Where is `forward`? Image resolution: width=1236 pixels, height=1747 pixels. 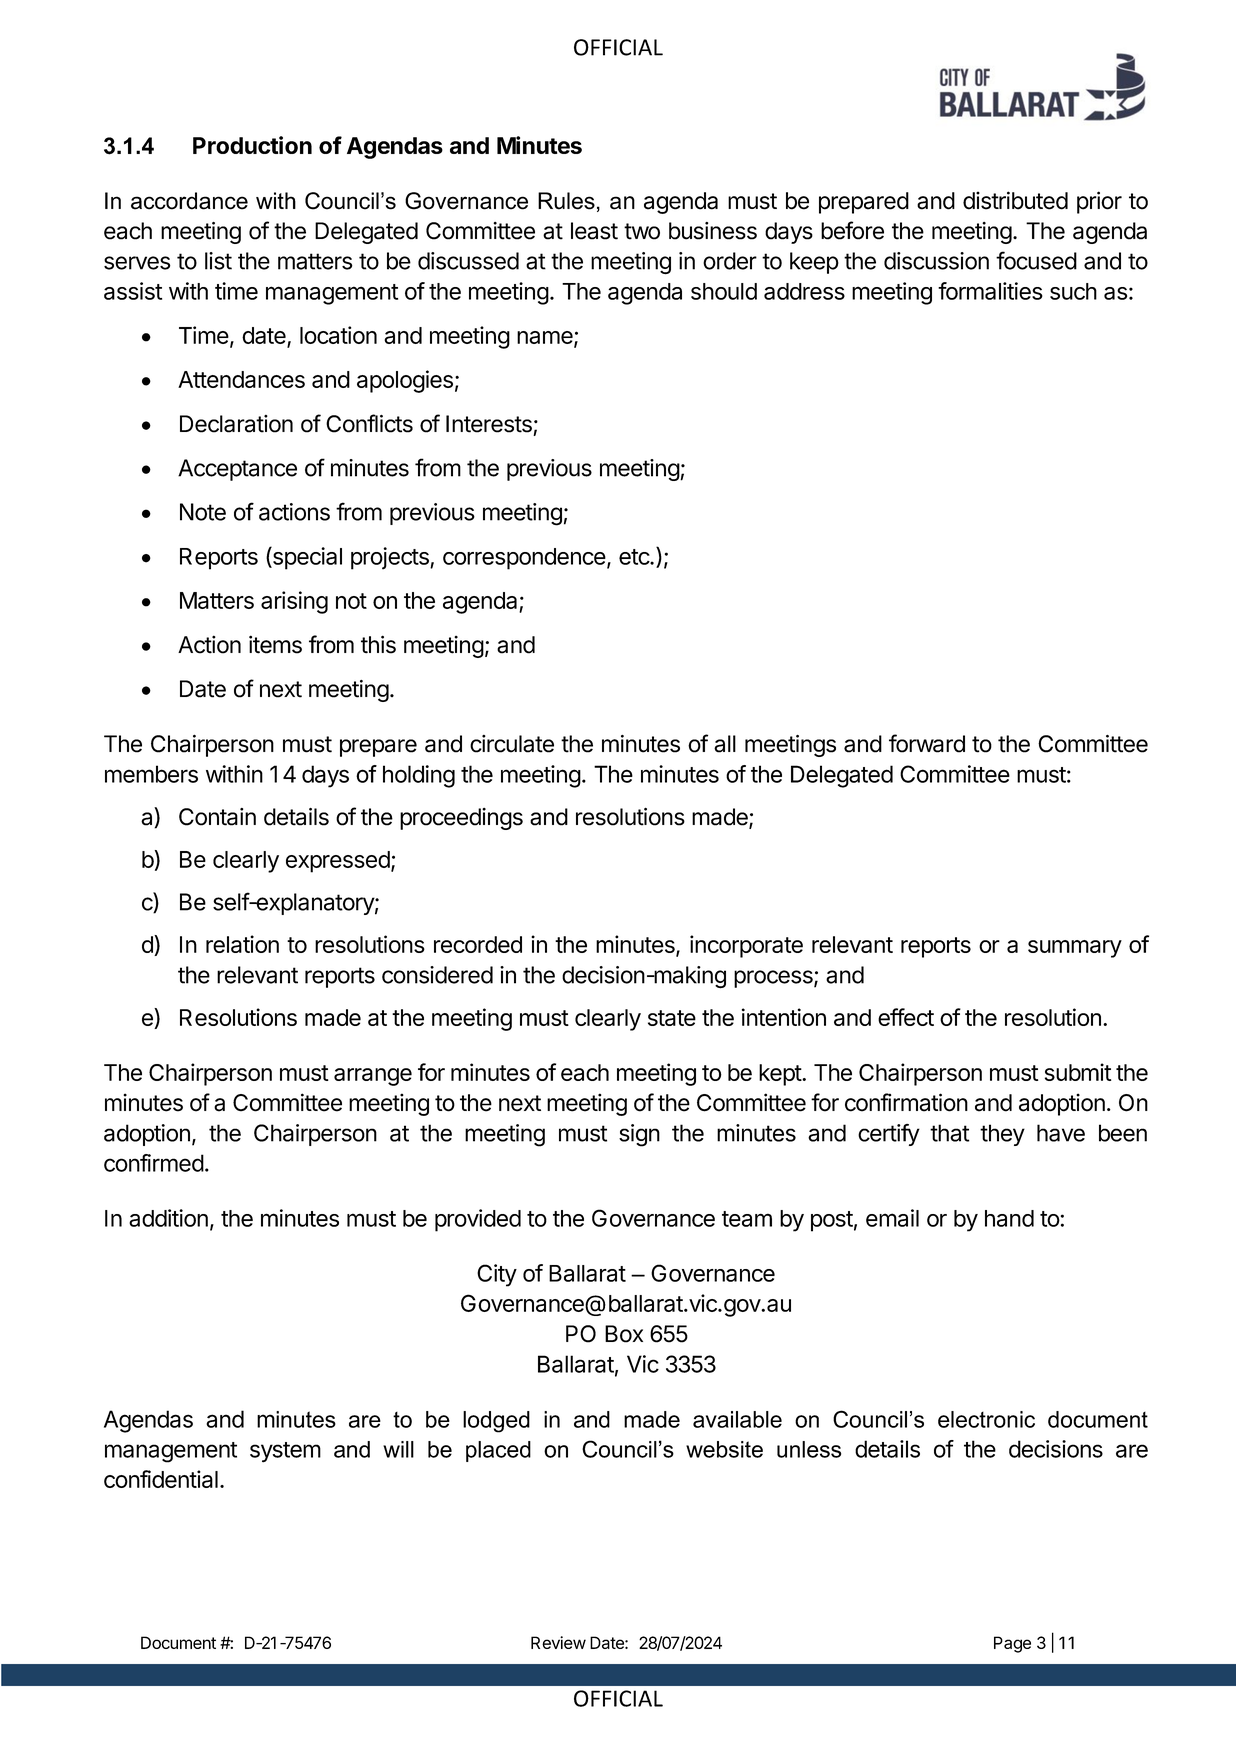
forward is located at coordinates (927, 743).
